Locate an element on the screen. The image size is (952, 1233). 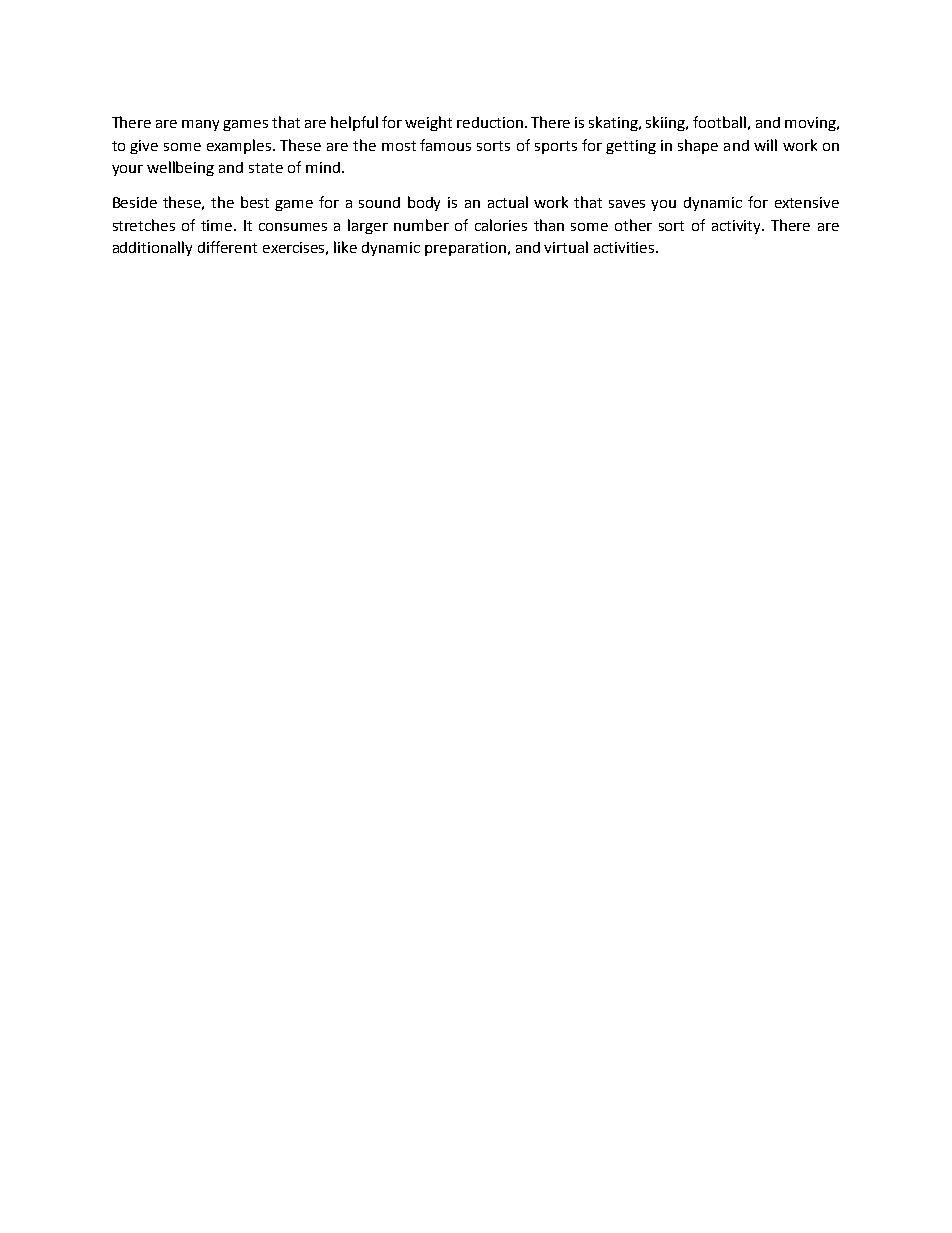
famous is located at coordinates (445, 145).
